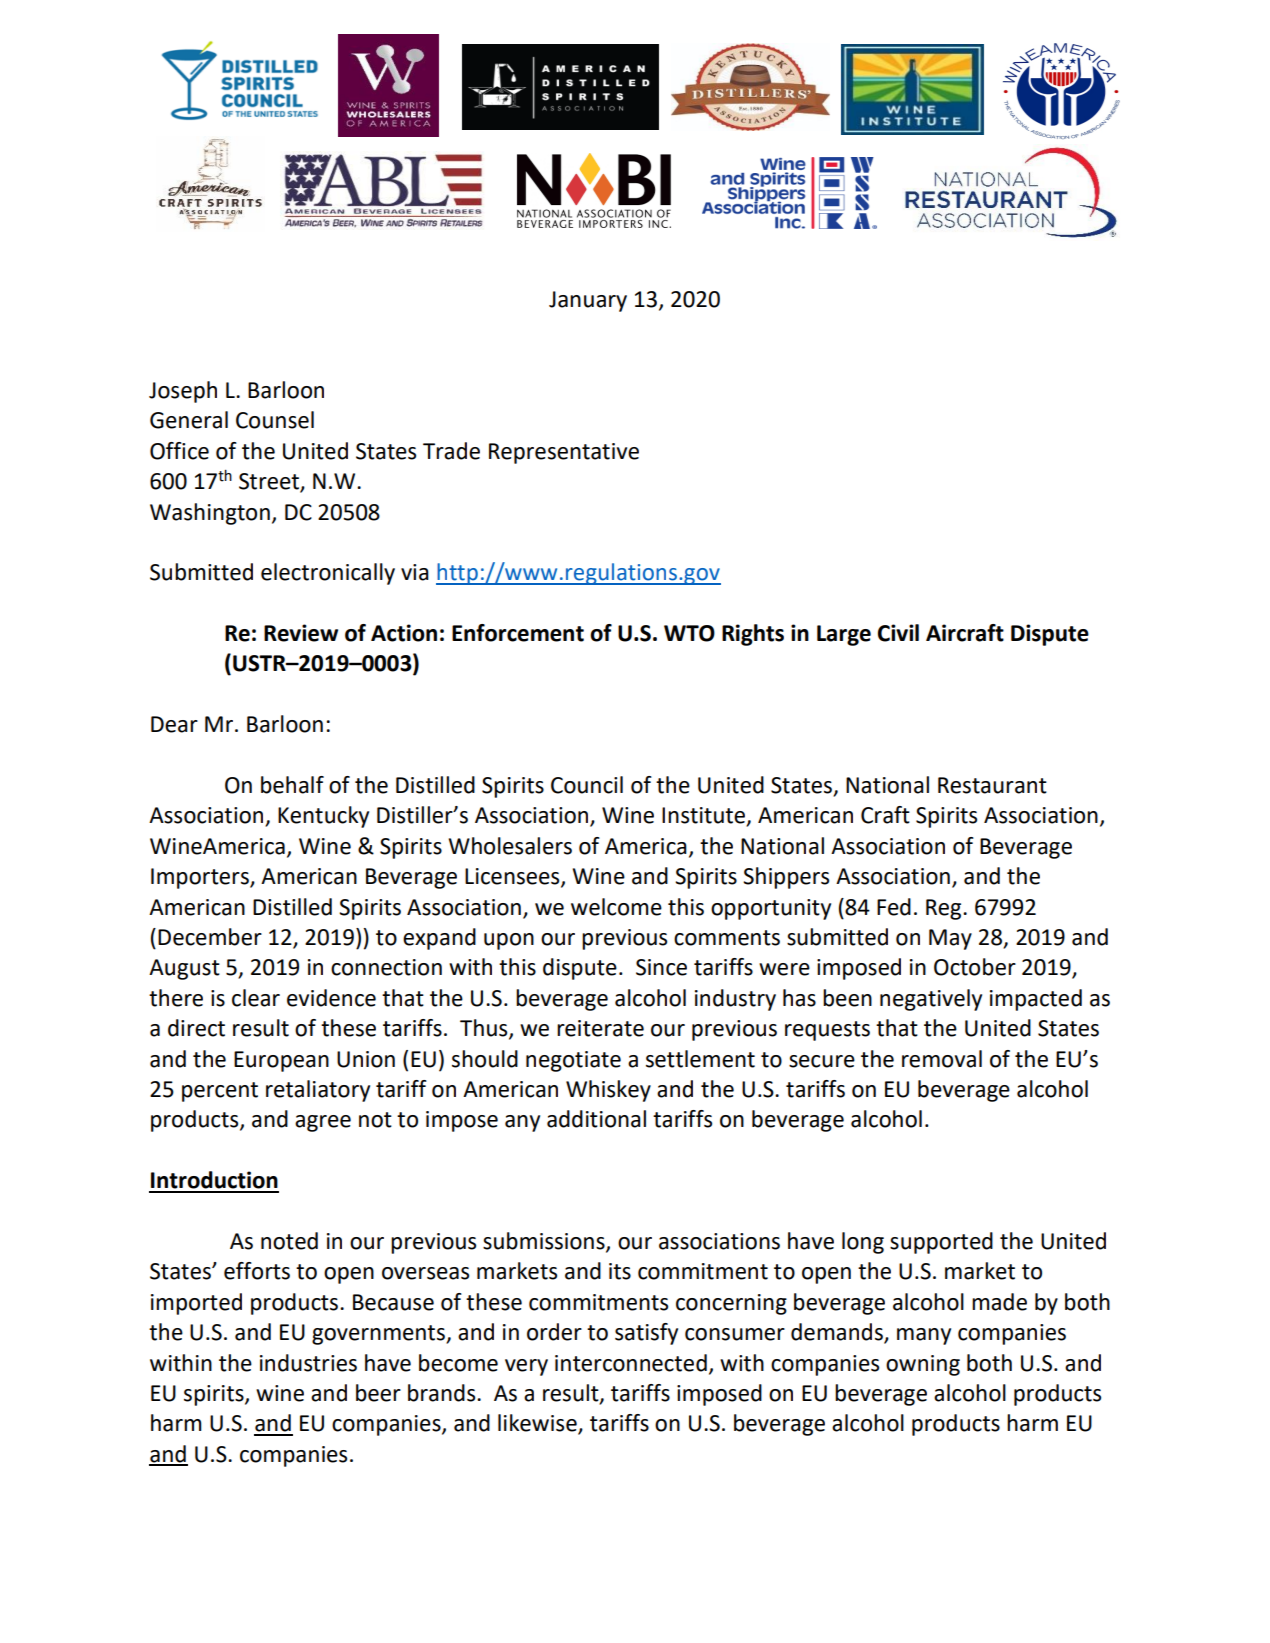  I want to click on European, so click(281, 1061).
